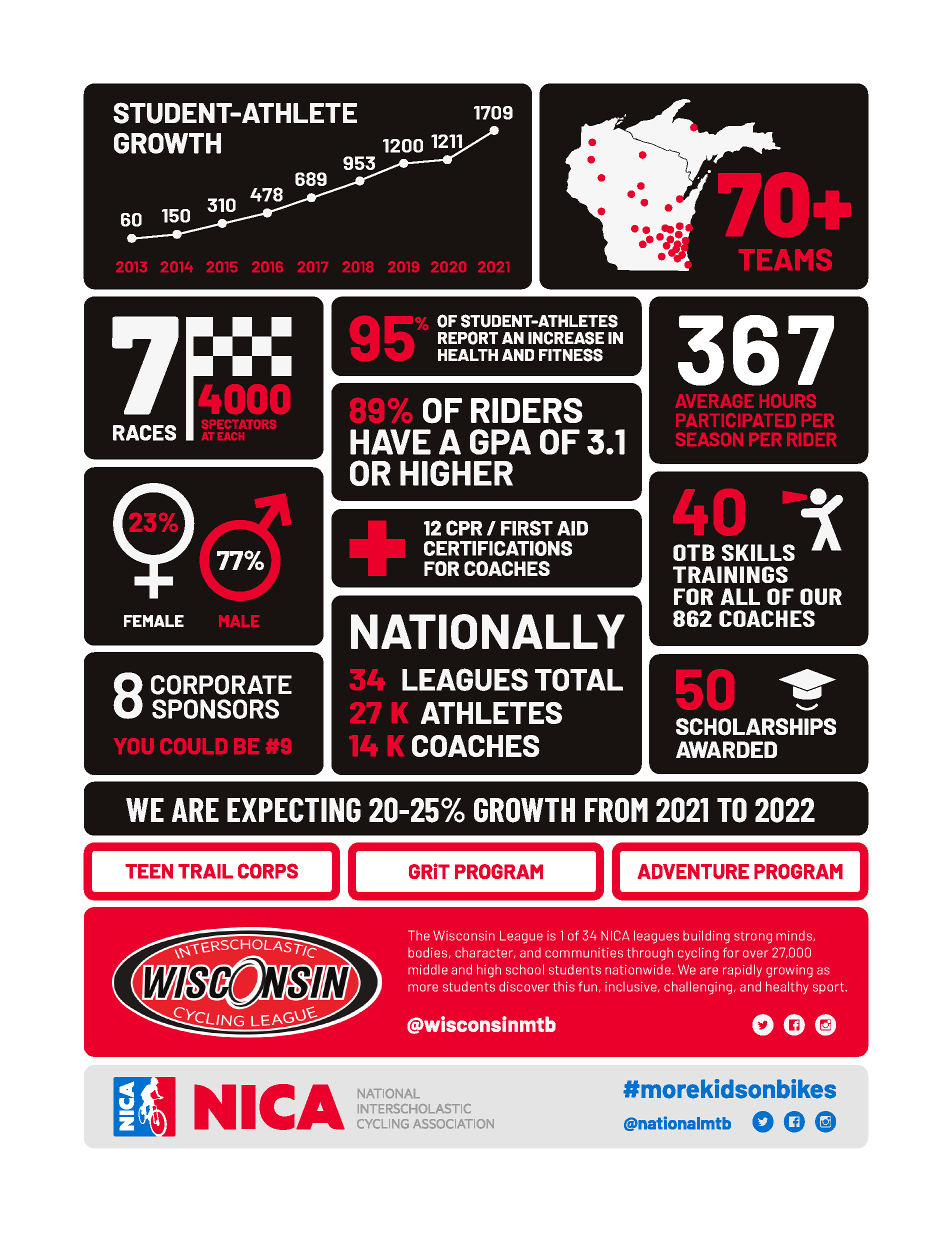 The image size is (952, 1233). I want to click on middle, so click(428, 969).
